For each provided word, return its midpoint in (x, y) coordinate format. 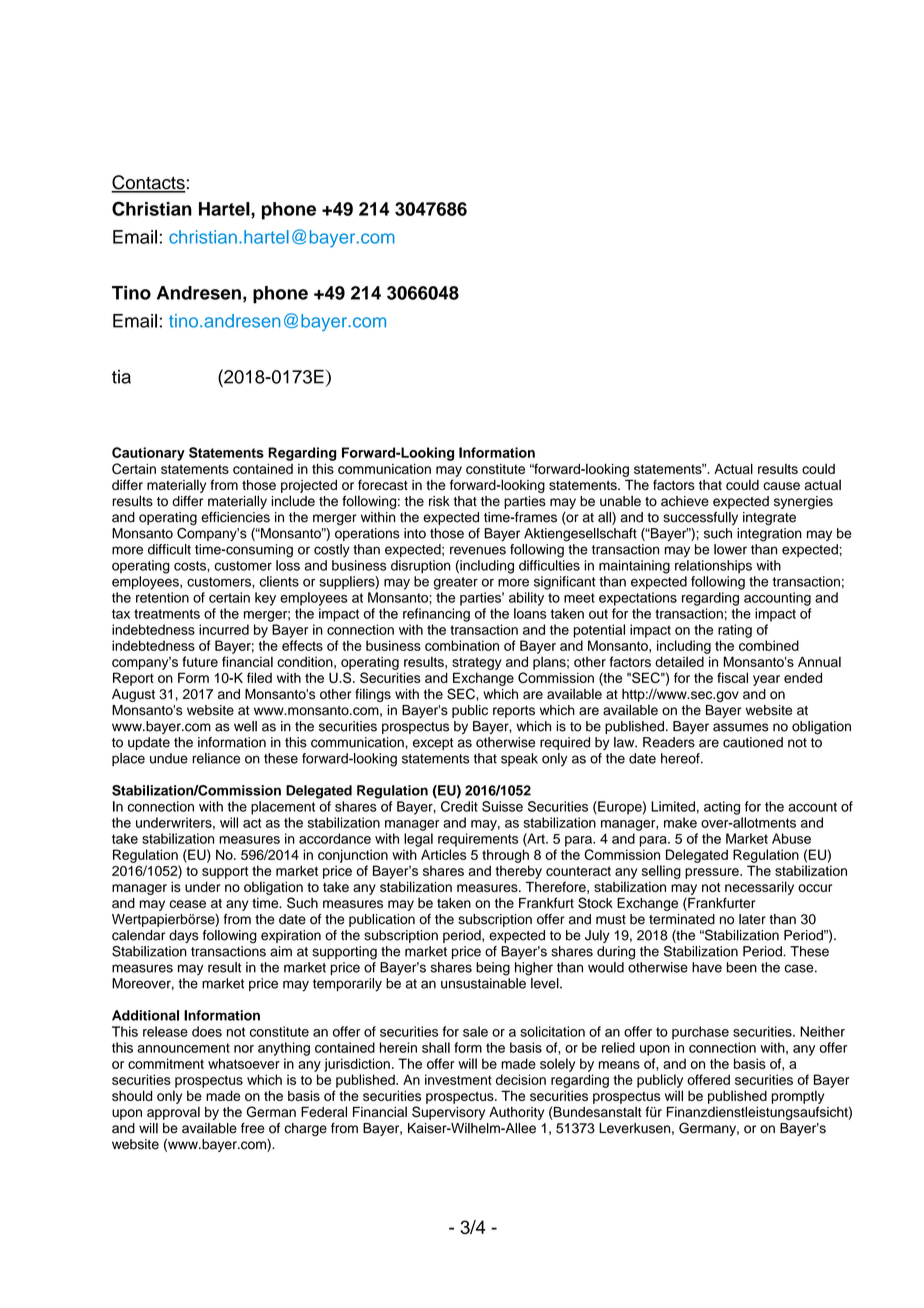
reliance (216, 758)
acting (722, 808)
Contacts (148, 183)
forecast (383, 484)
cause (781, 486)
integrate (769, 518)
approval (173, 1113)
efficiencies (235, 517)
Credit (459, 806)
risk (439, 501)
